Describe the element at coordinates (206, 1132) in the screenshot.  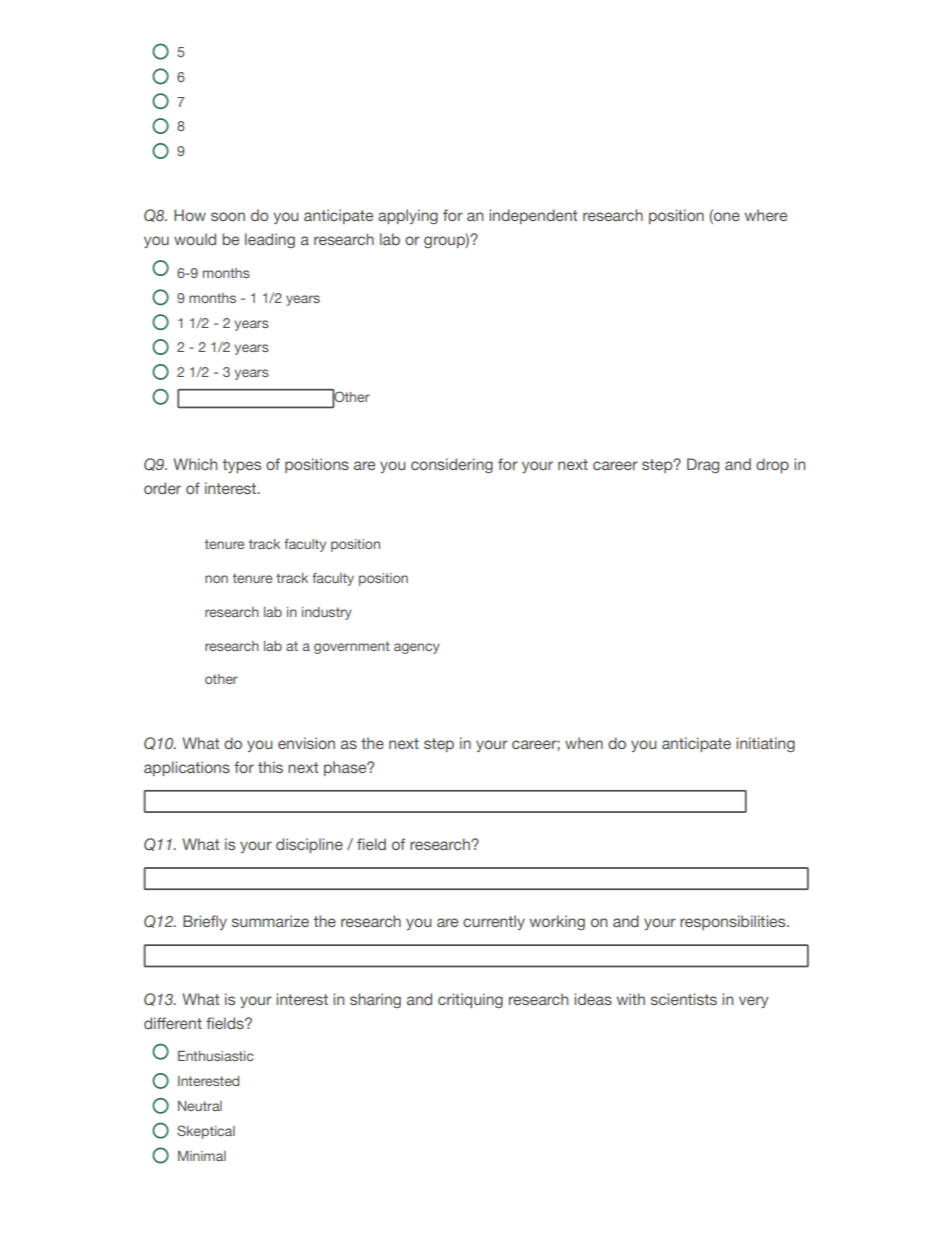
I see `Skeptical` at that location.
